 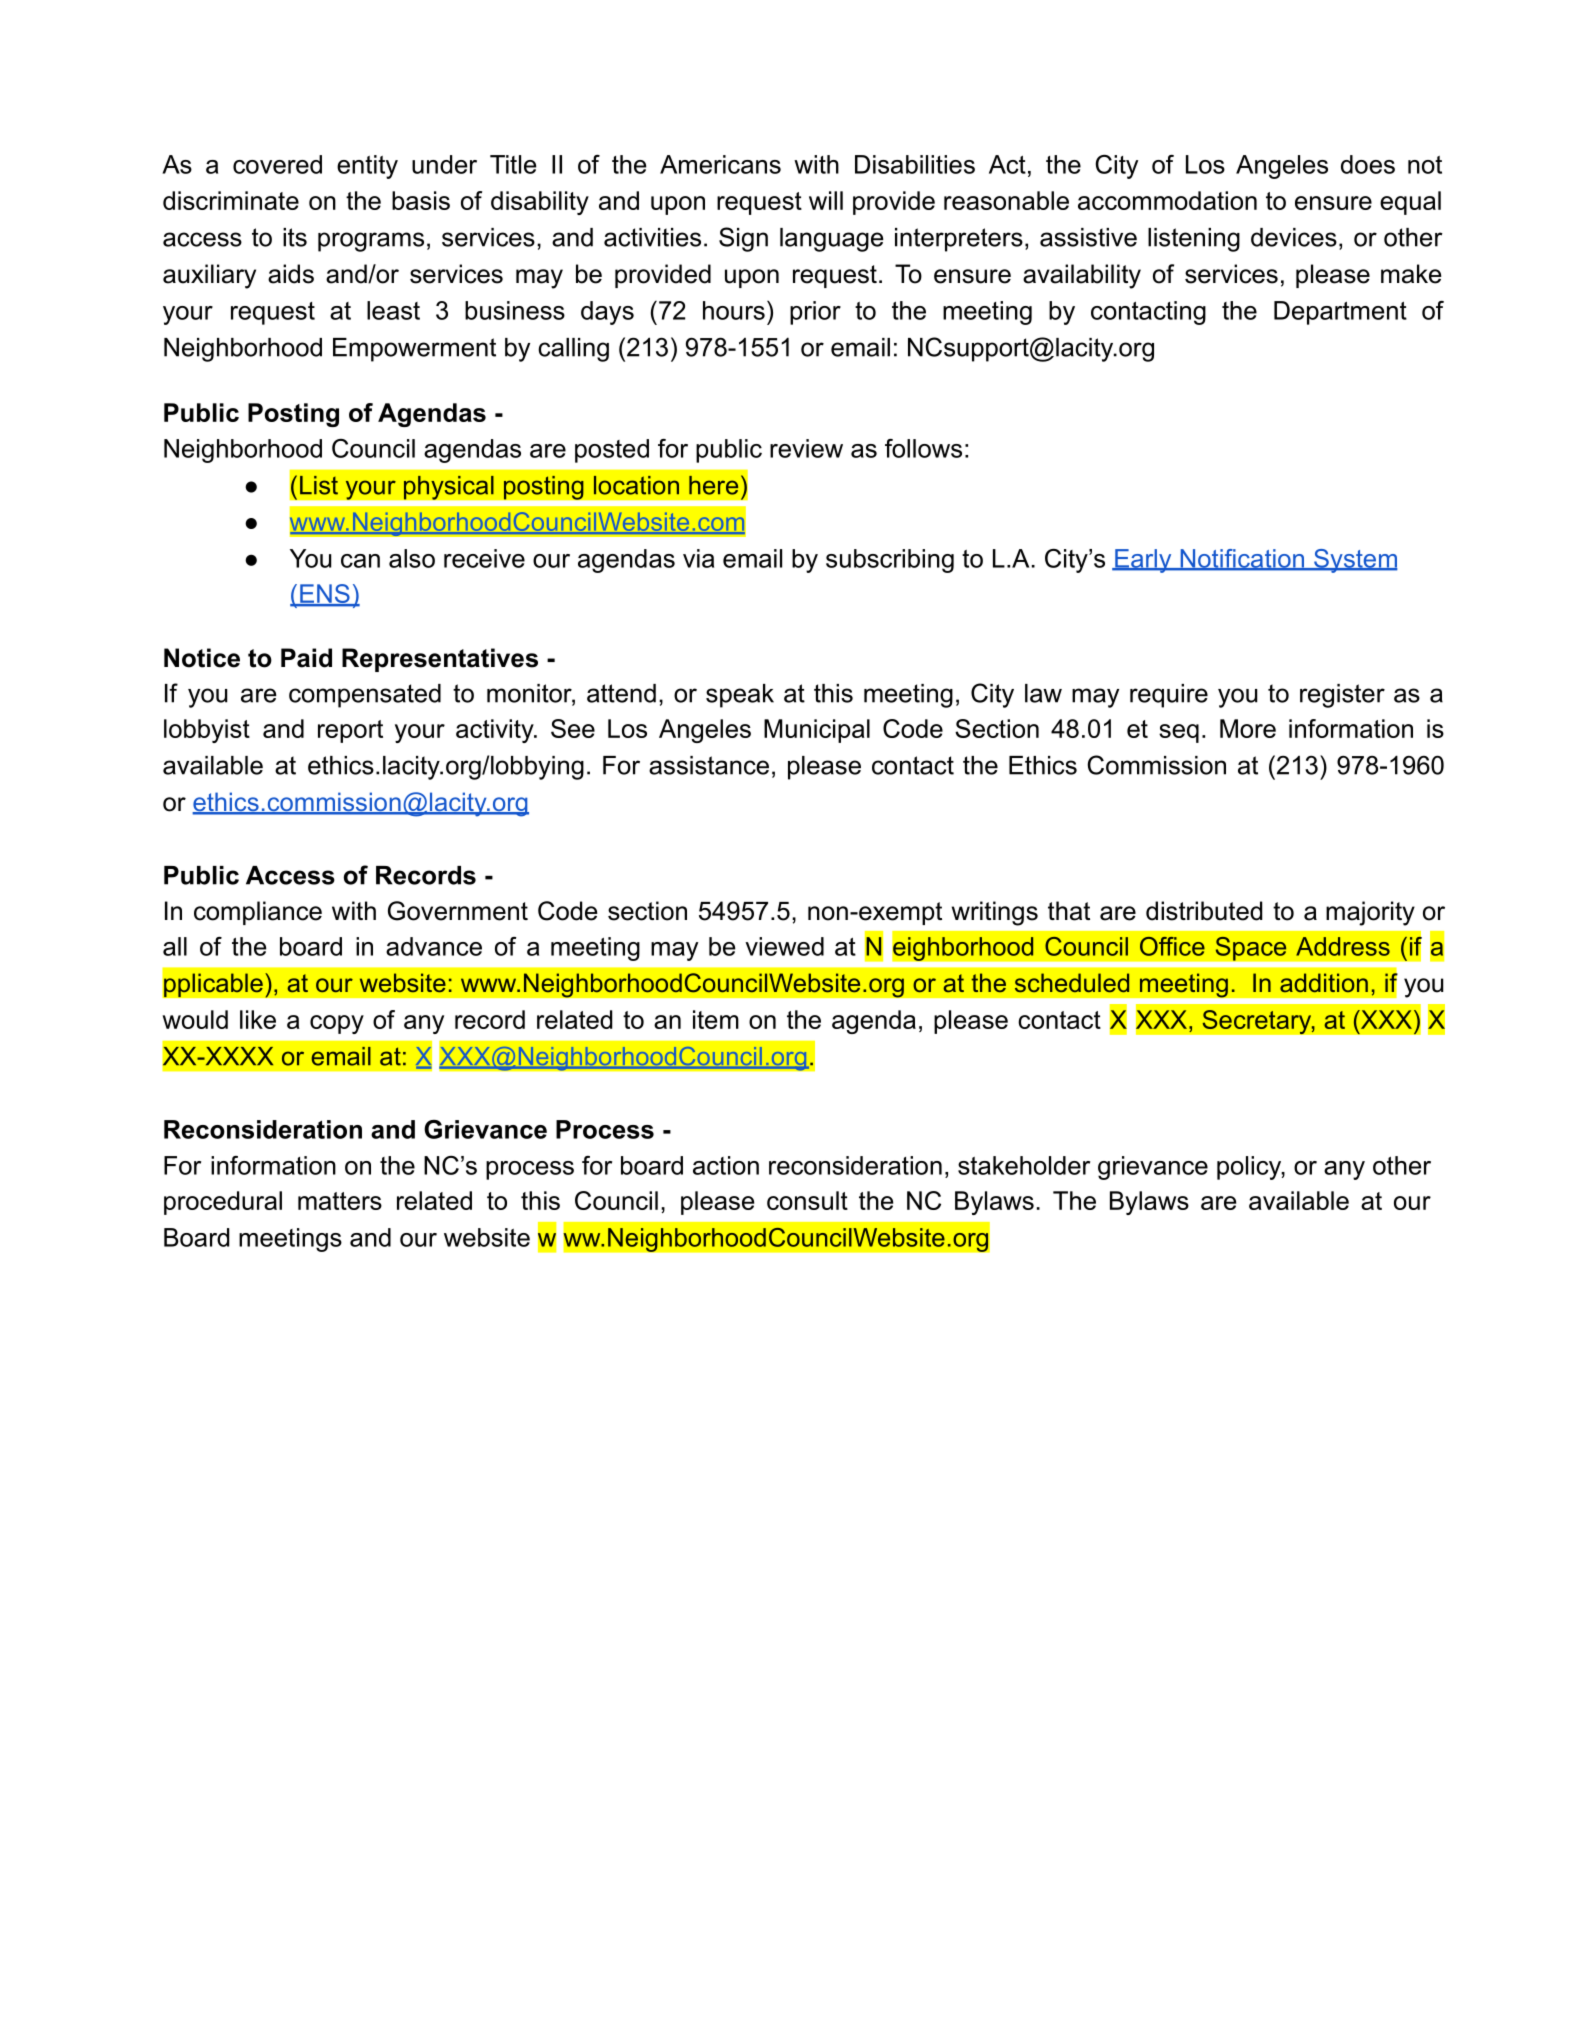 What do you see at coordinates (1167, 200) in the screenshot?
I see `accommodation` at bounding box center [1167, 200].
